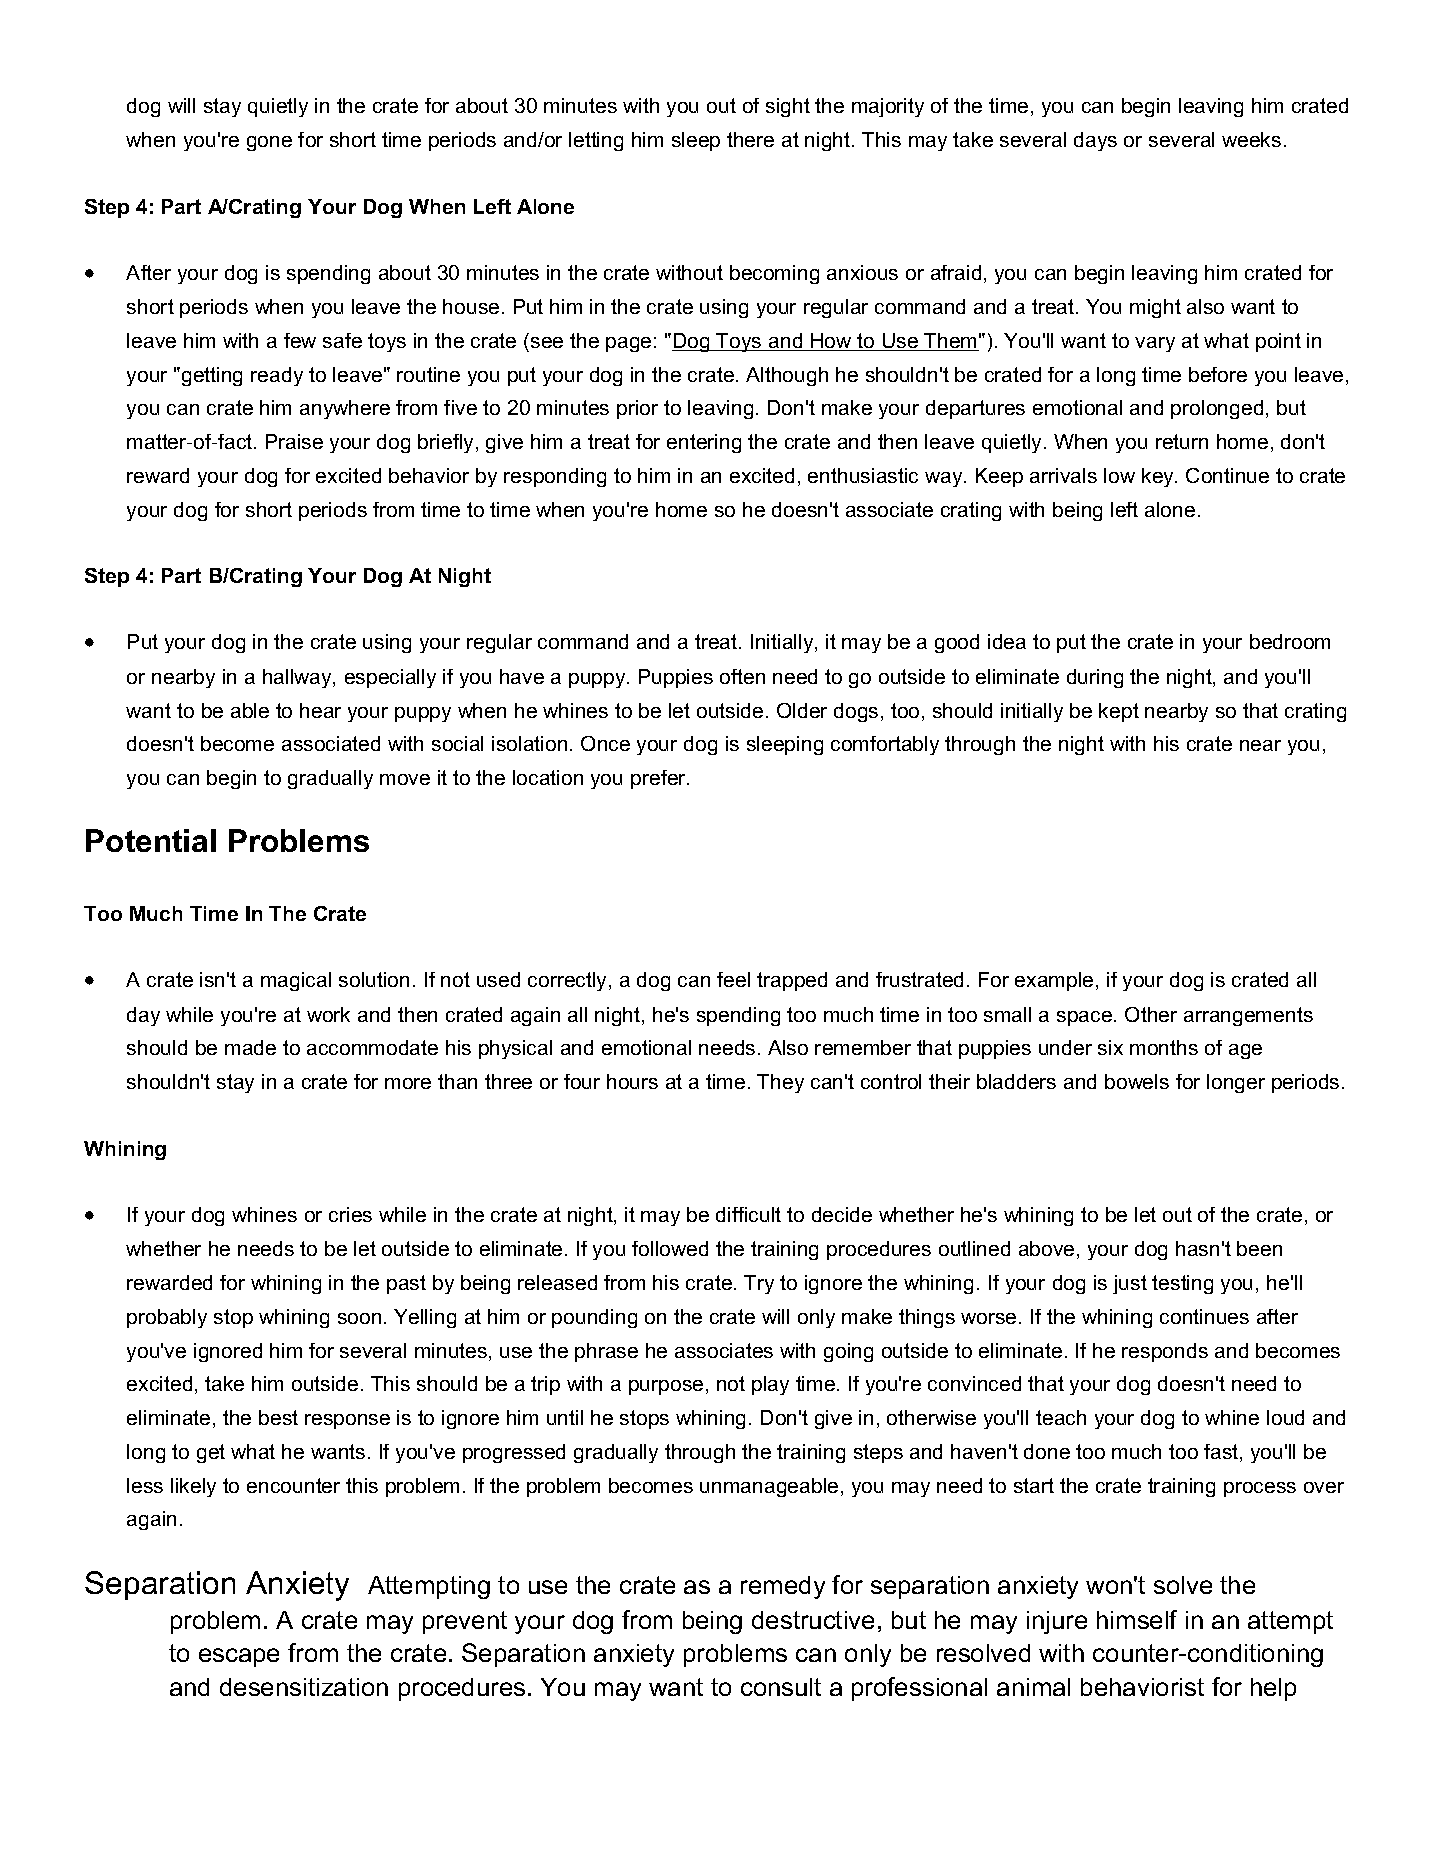 This screenshot has width=1436, height=1858. I want to click on difficult, so click(748, 1214).
